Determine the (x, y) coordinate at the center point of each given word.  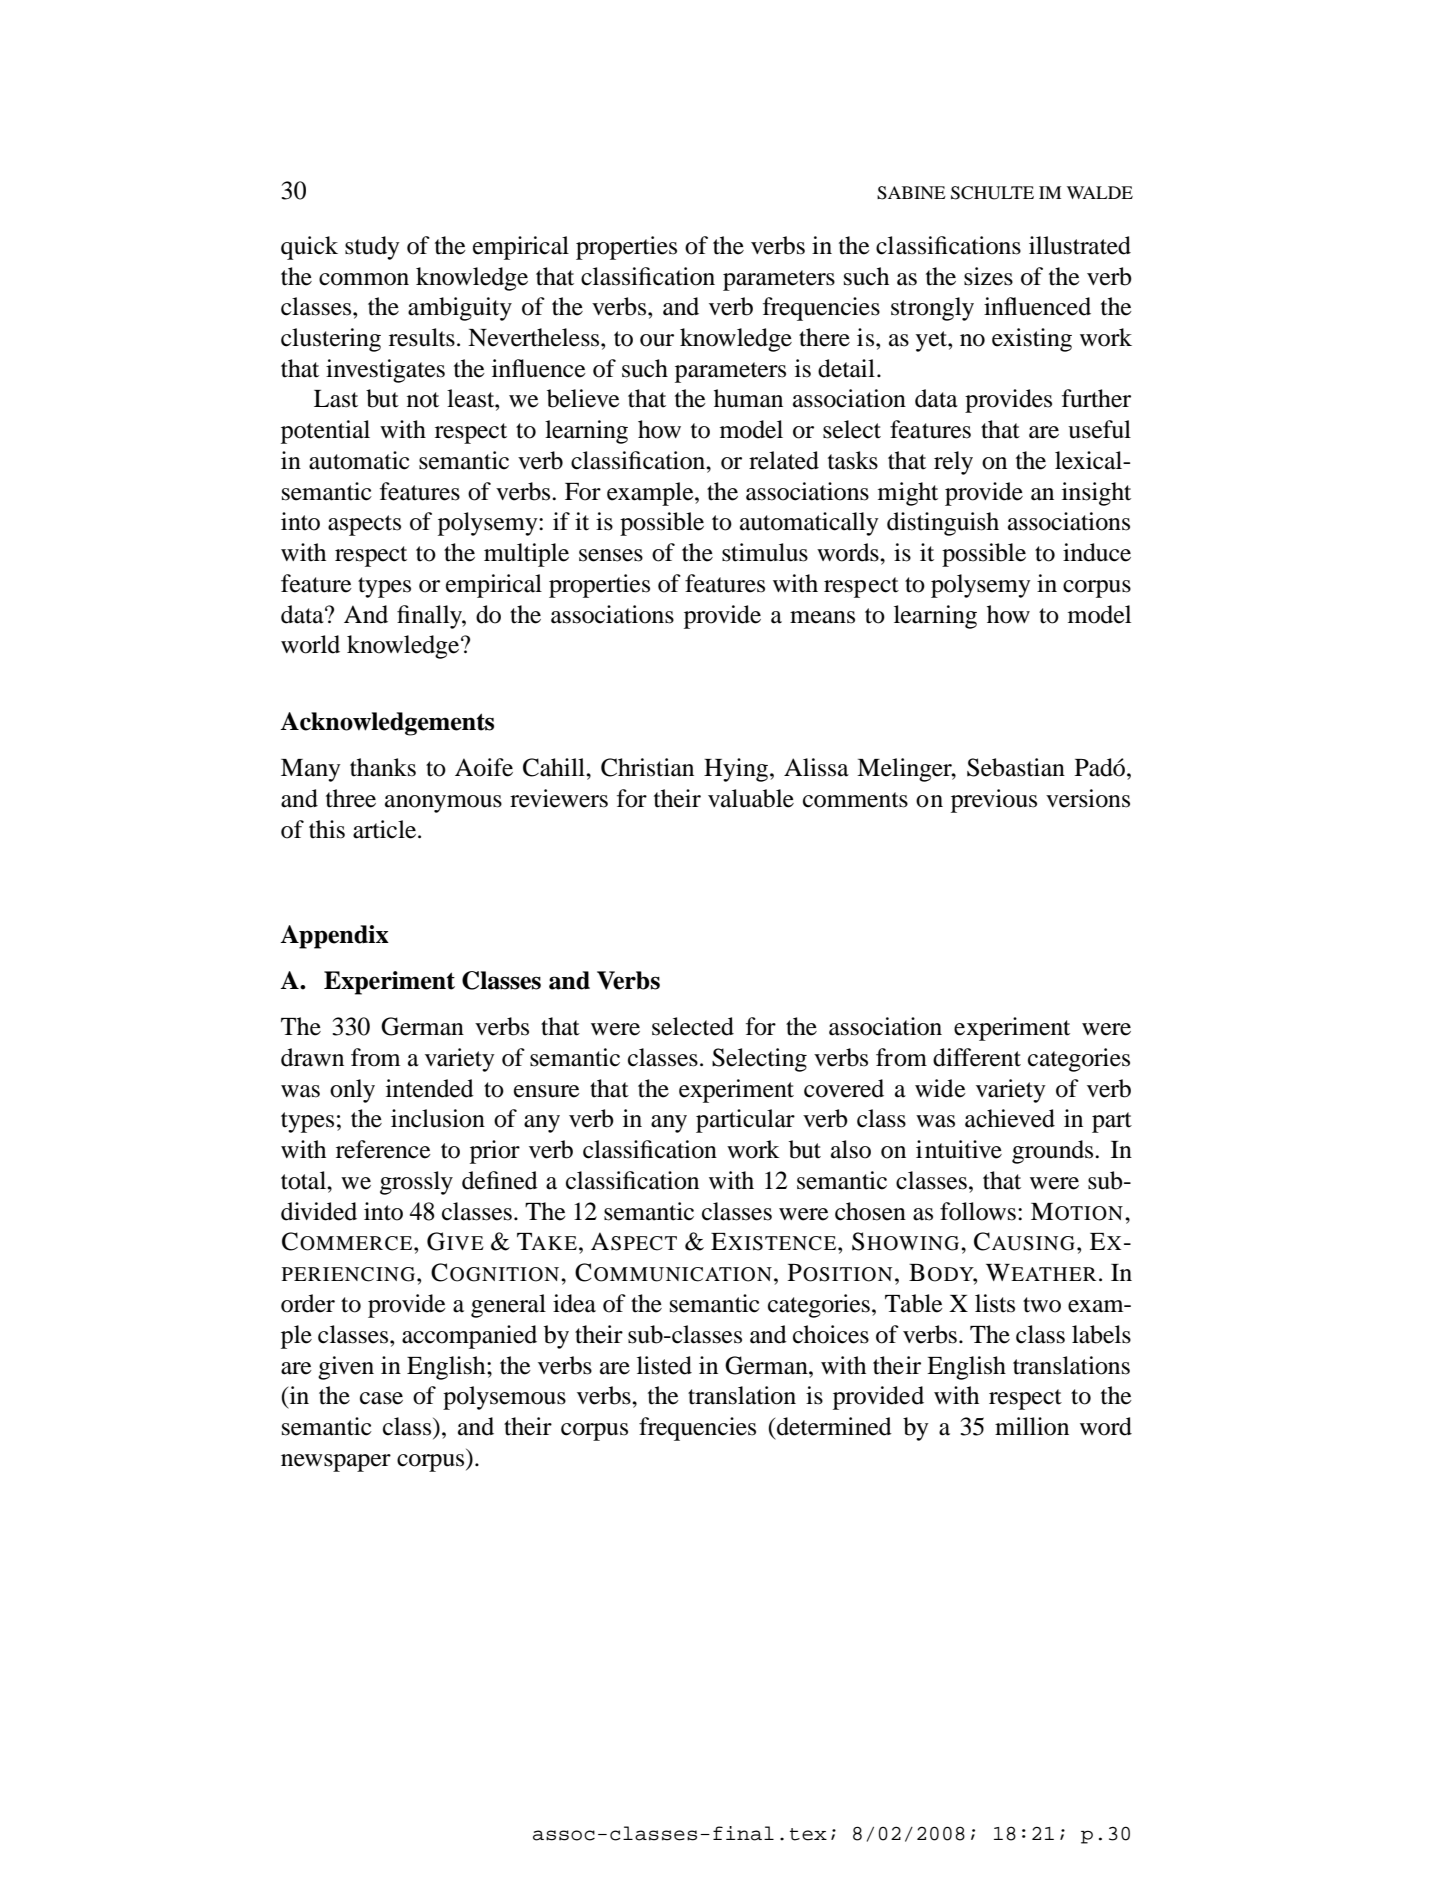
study (372, 248)
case (381, 1398)
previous (994, 801)
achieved (1010, 1118)
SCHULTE (992, 193)
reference (383, 1149)
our (657, 340)
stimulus (765, 552)
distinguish (943, 524)
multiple (526, 555)
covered (844, 1088)
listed (664, 1365)
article (386, 829)
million (1032, 1426)
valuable (751, 798)
